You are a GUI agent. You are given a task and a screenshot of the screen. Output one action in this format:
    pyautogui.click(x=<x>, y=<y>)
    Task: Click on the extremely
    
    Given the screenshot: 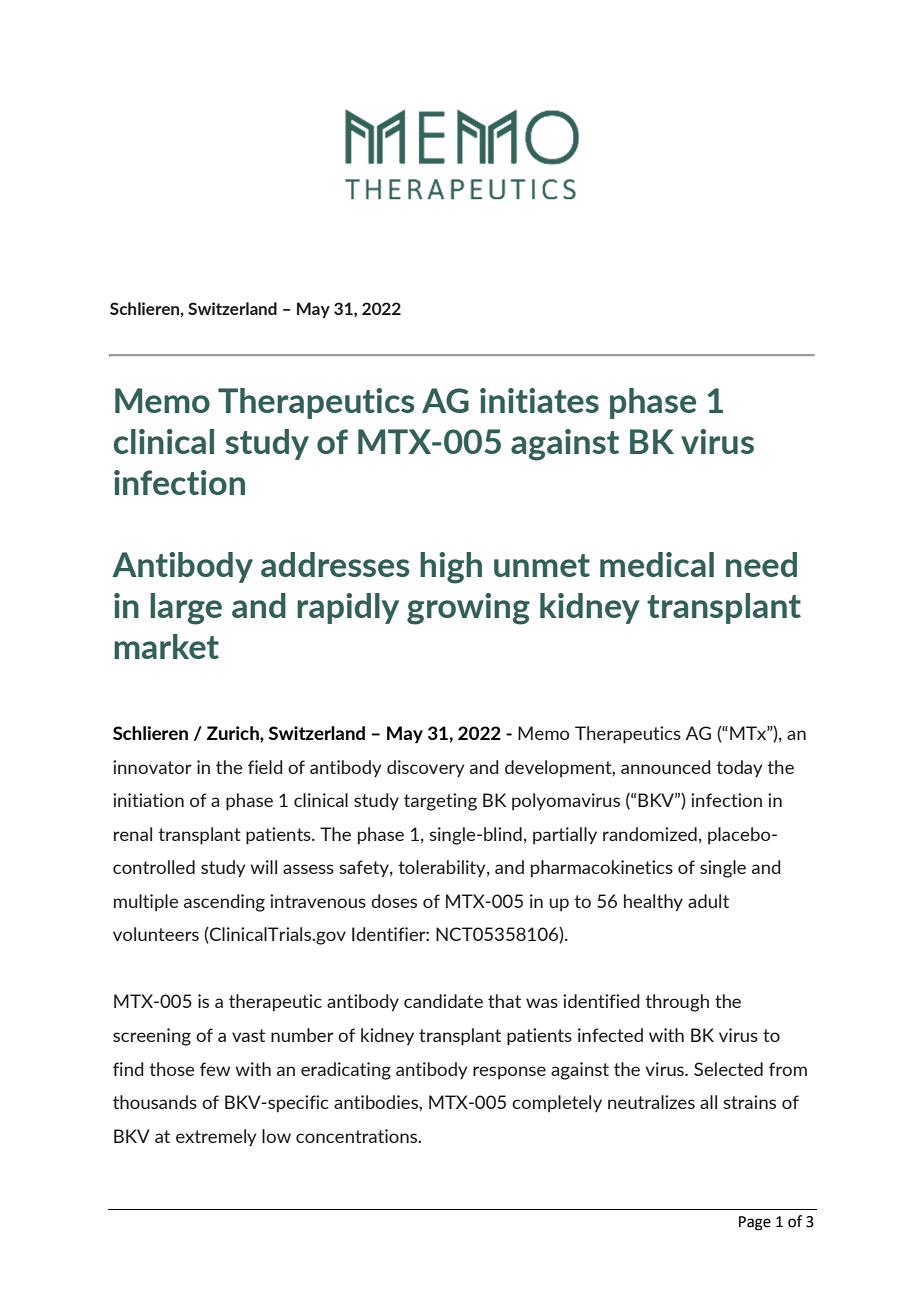 What is the action you would take?
    pyautogui.click(x=216, y=1137)
